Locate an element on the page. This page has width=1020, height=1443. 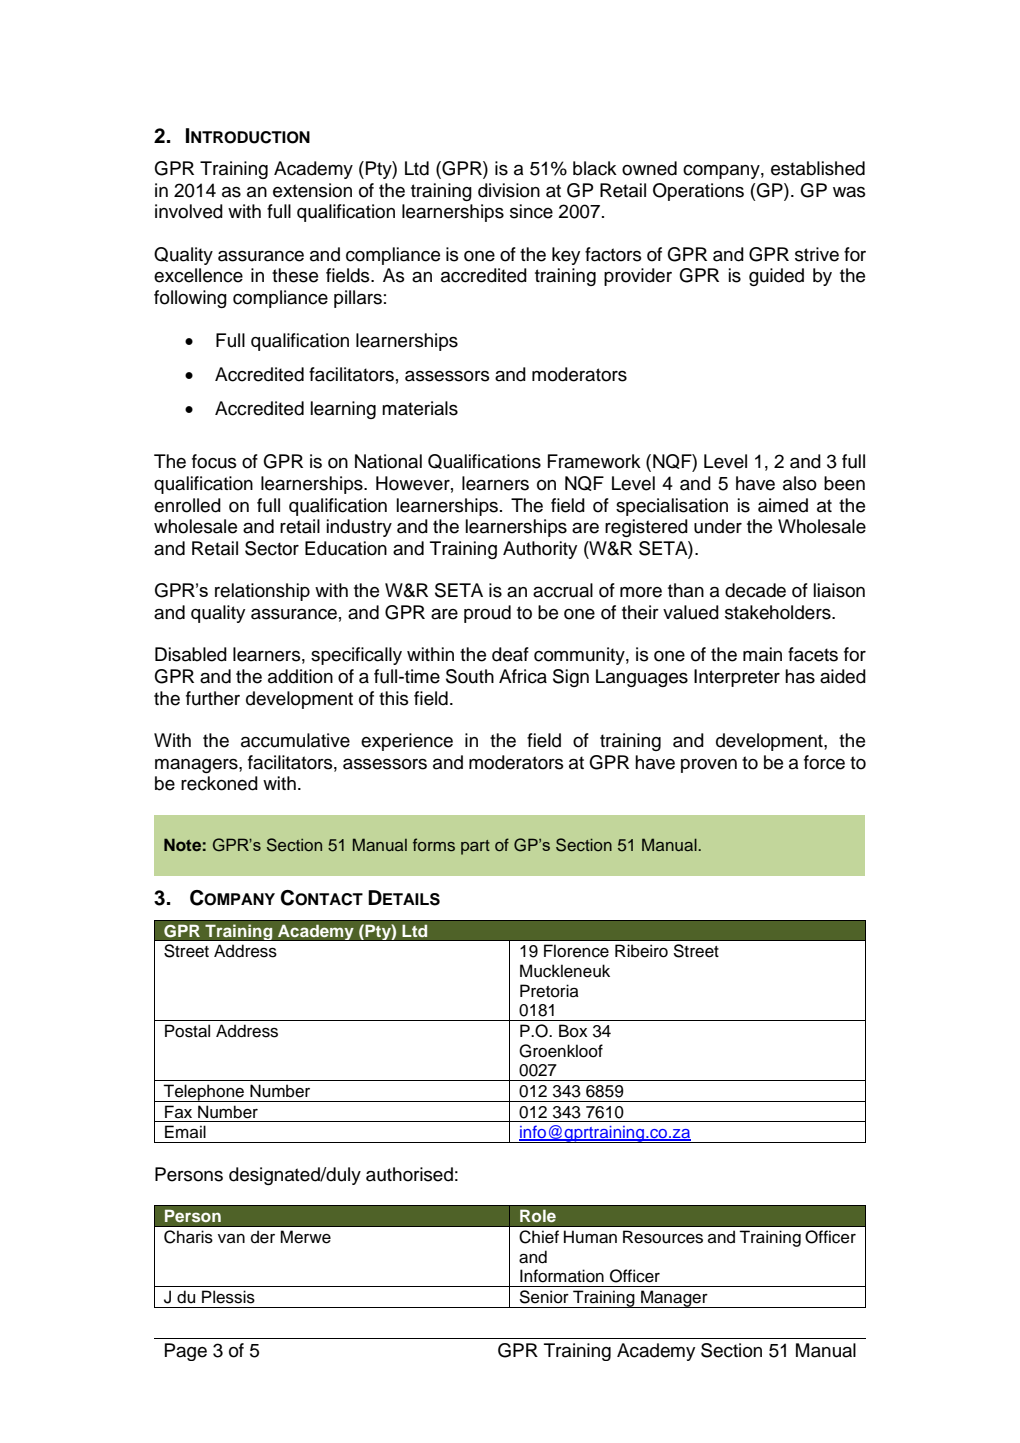
Authority is located at coordinates (540, 550).
